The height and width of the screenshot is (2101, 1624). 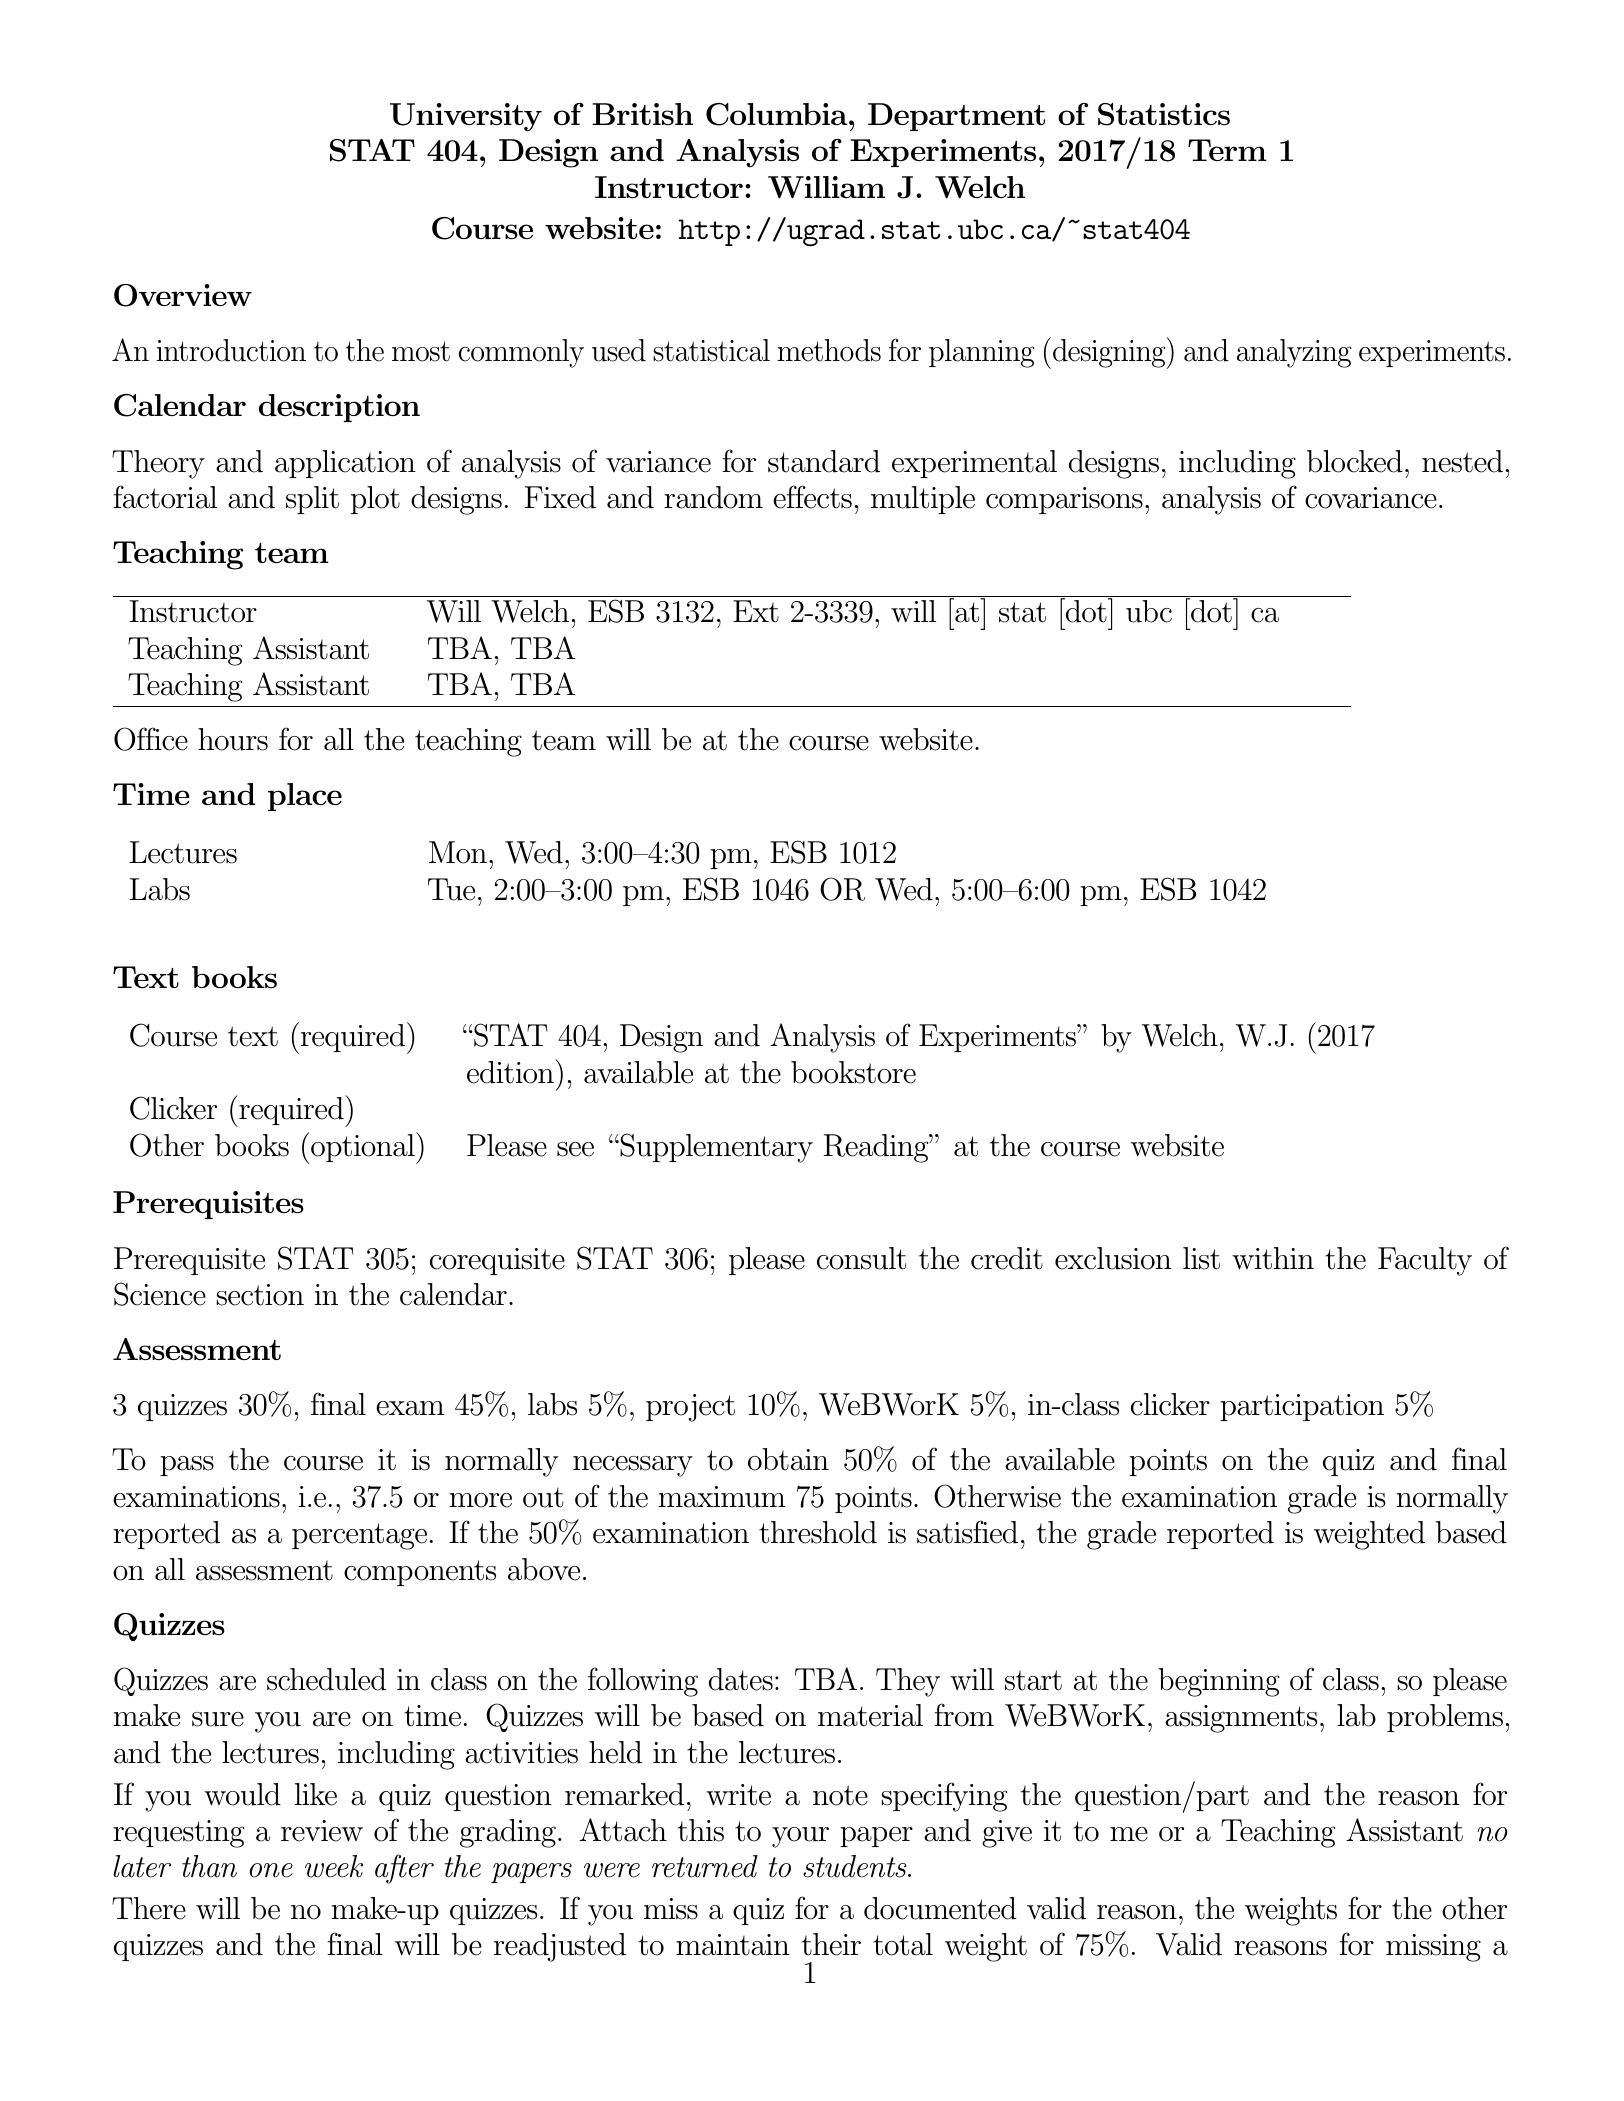 I want to click on University, so click(x=466, y=117).
